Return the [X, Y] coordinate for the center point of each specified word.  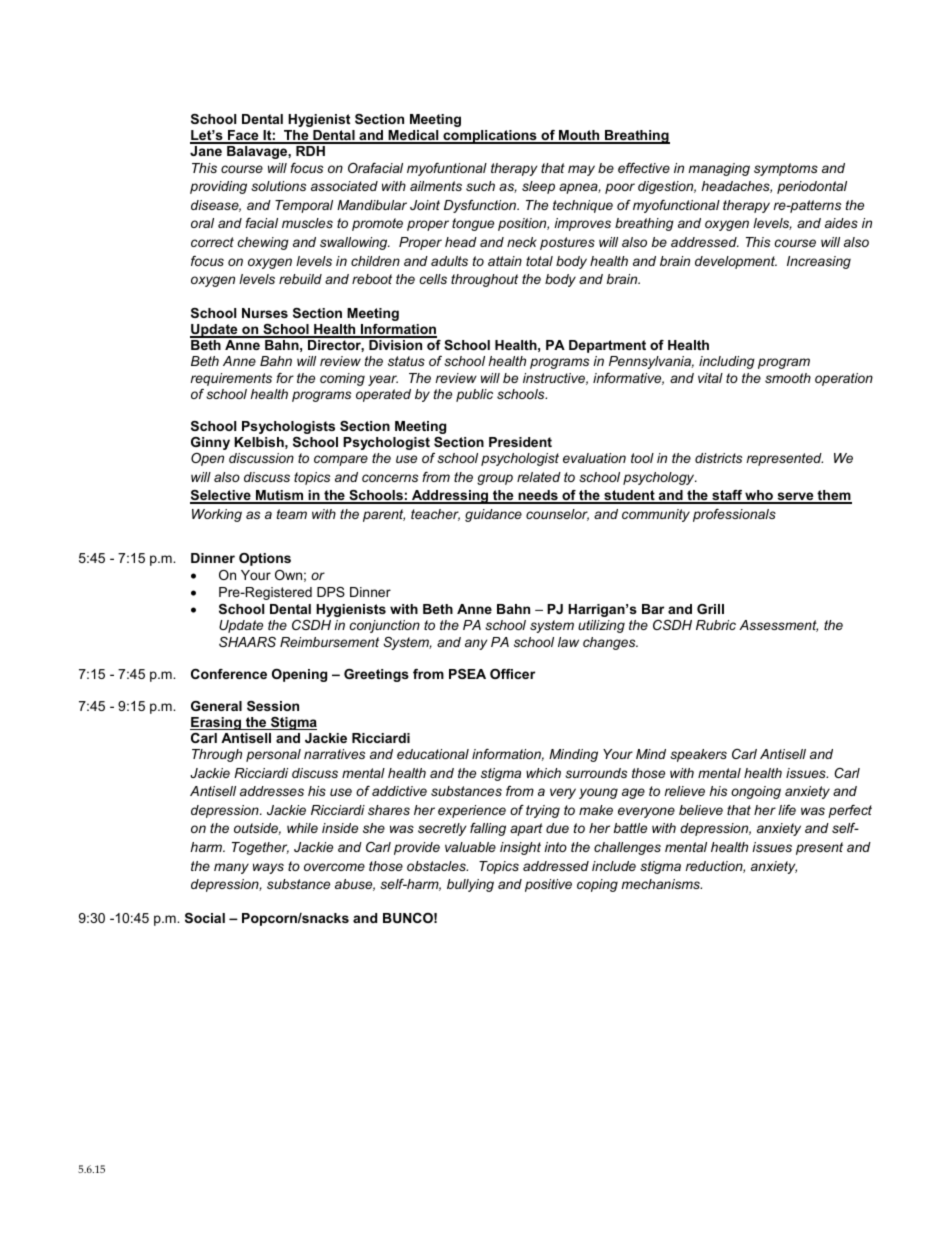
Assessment [778, 626]
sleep [538, 187]
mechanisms [661, 884]
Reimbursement [329, 642]
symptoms [786, 169]
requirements [231, 379]
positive [548, 885]
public [474, 395]
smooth [788, 378]
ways [268, 868]
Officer [512, 674]
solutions [278, 186]
